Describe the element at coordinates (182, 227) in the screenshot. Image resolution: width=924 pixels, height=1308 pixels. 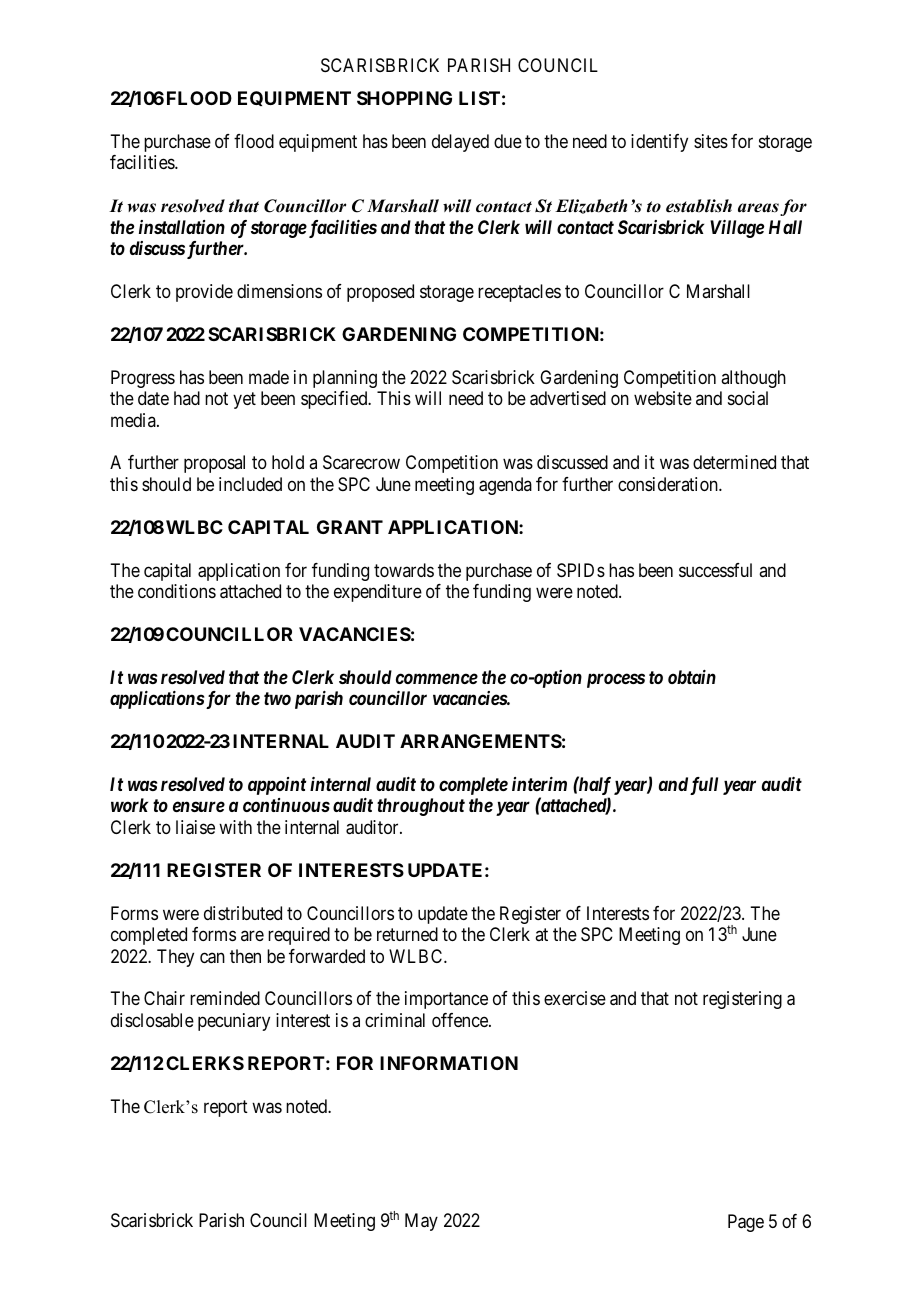
I see `installation` at that location.
